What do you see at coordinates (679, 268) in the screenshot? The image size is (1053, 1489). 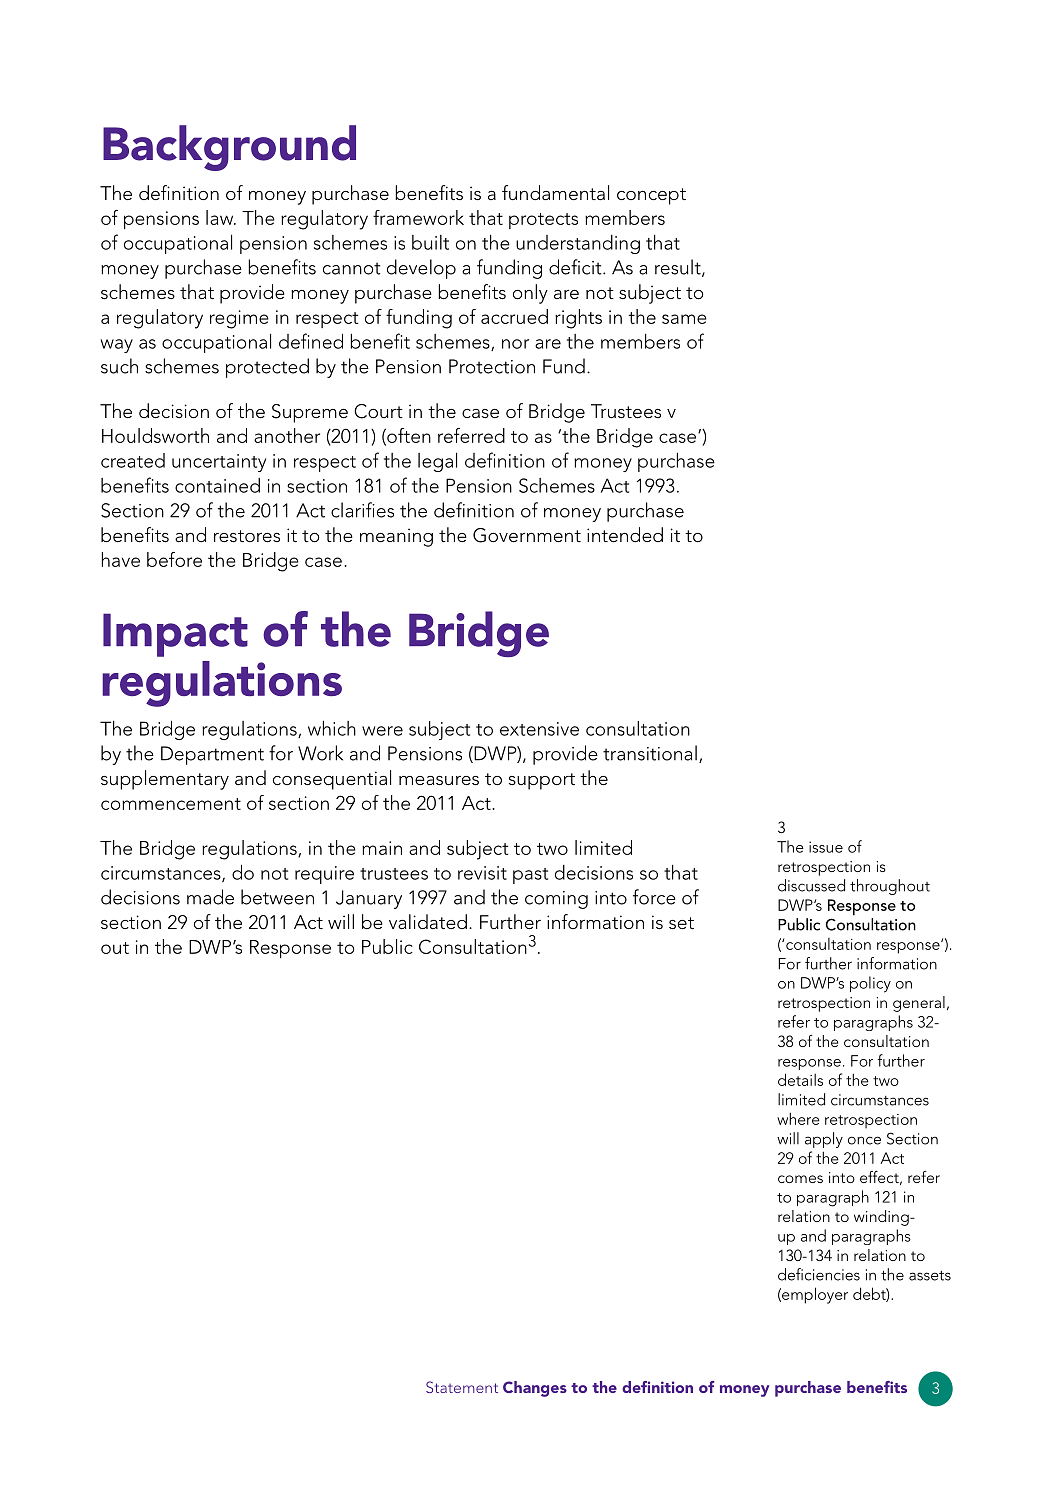 I see `result` at bounding box center [679, 268].
